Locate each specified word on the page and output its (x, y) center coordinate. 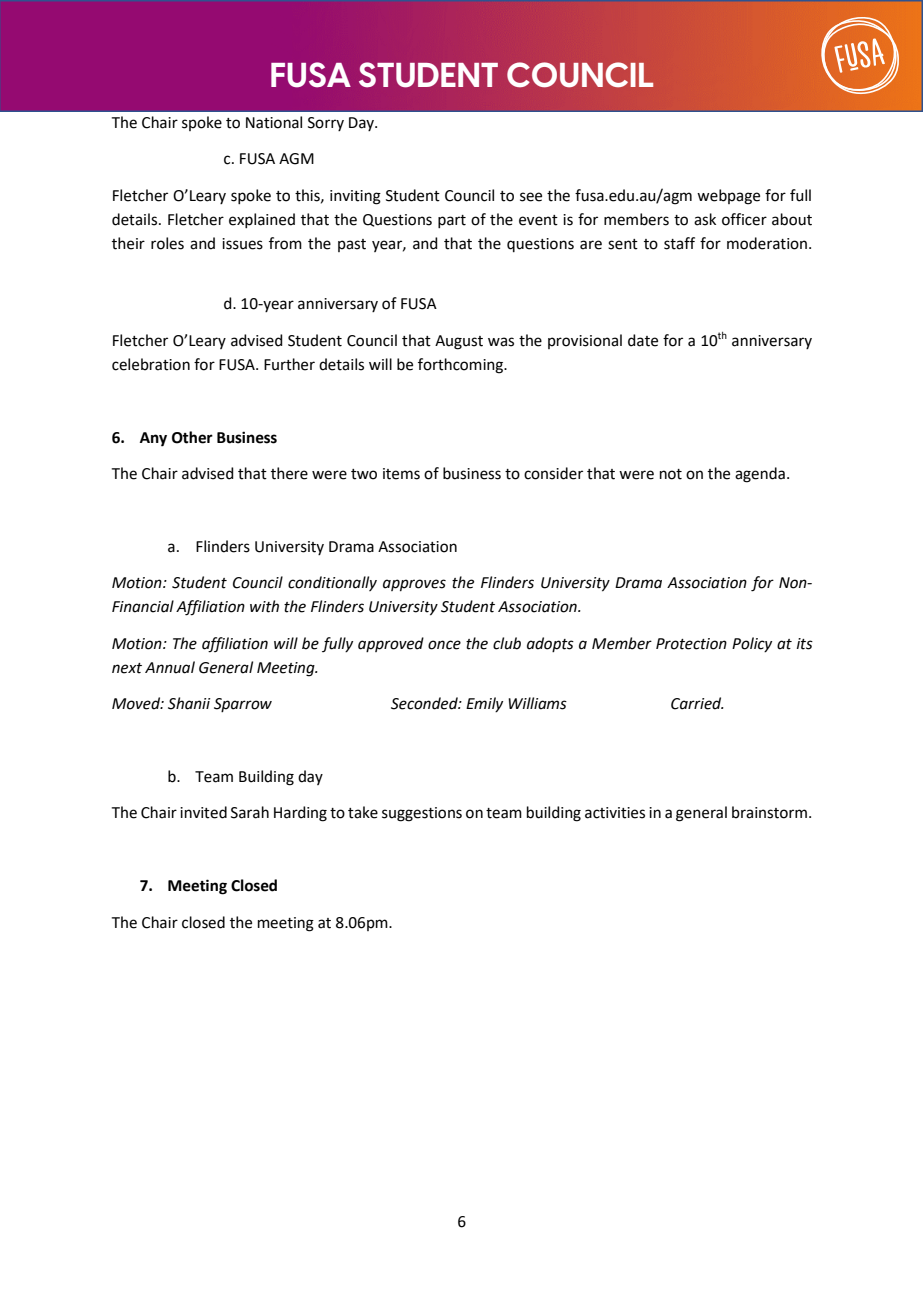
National (274, 122)
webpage (728, 197)
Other (192, 437)
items (401, 474)
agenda (760, 475)
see (531, 197)
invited (203, 812)
